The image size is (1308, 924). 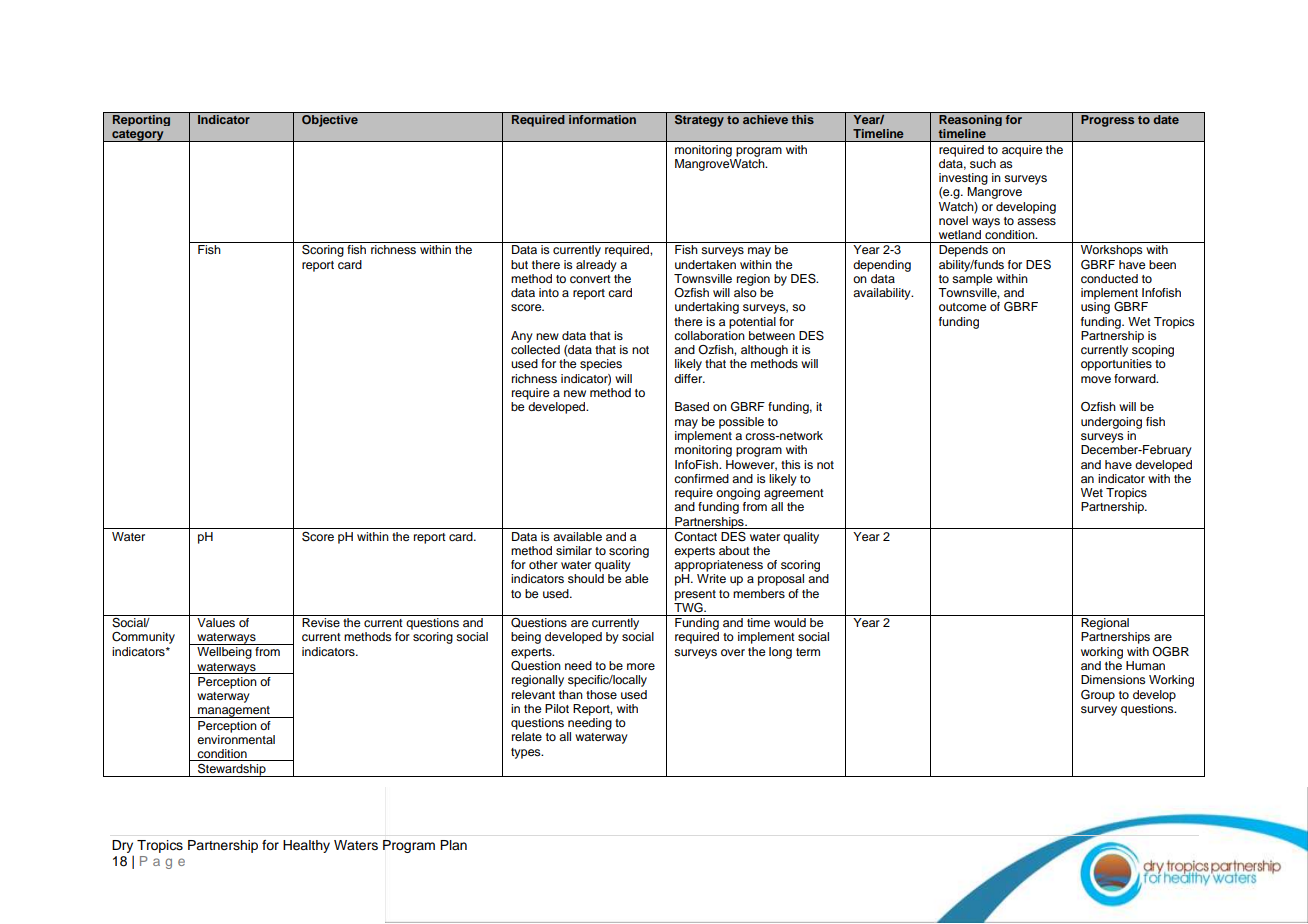 What do you see at coordinates (1022, 151) in the document?
I see `acquire` at bounding box center [1022, 151].
